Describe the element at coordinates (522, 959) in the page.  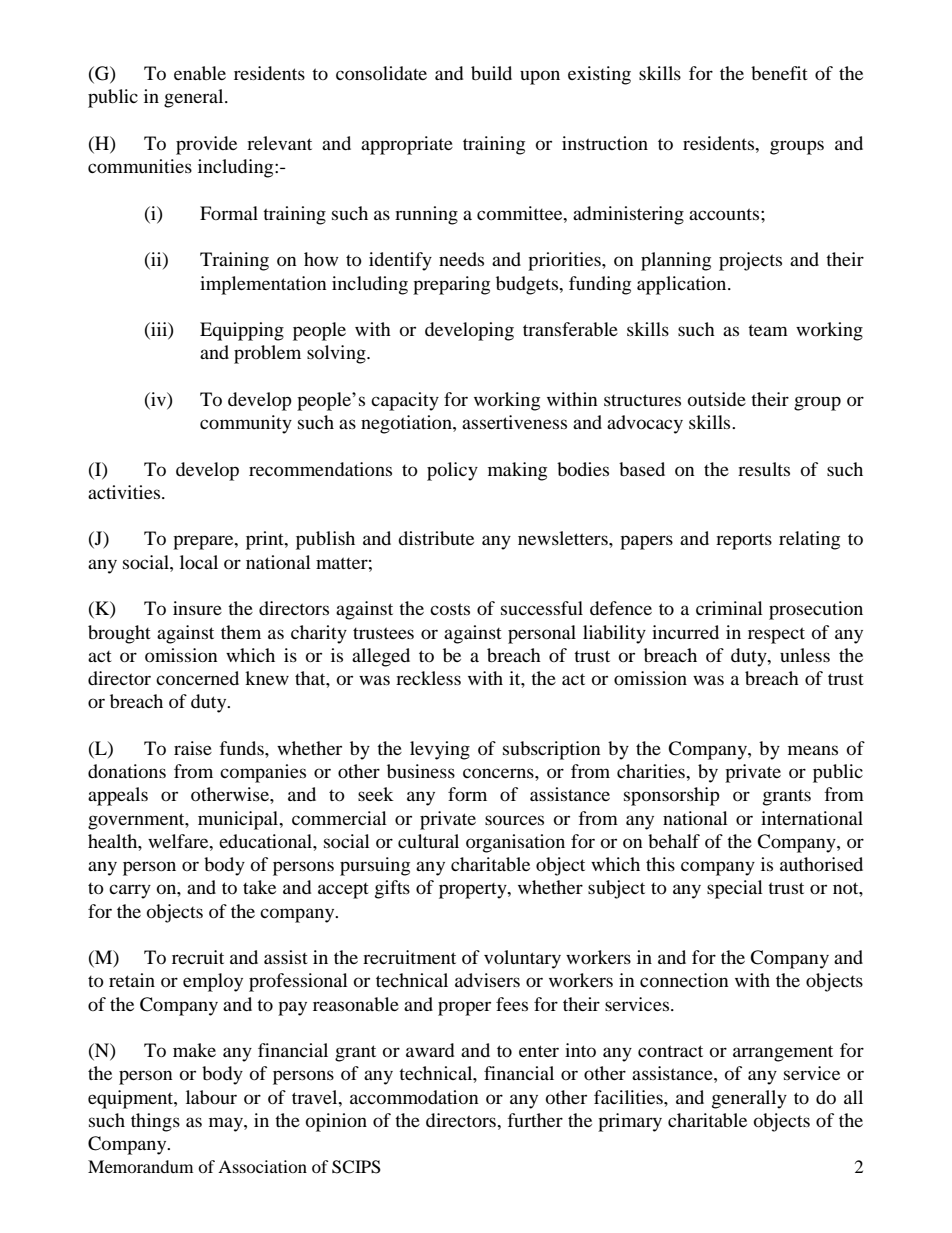
I see `voluntary` at that location.
